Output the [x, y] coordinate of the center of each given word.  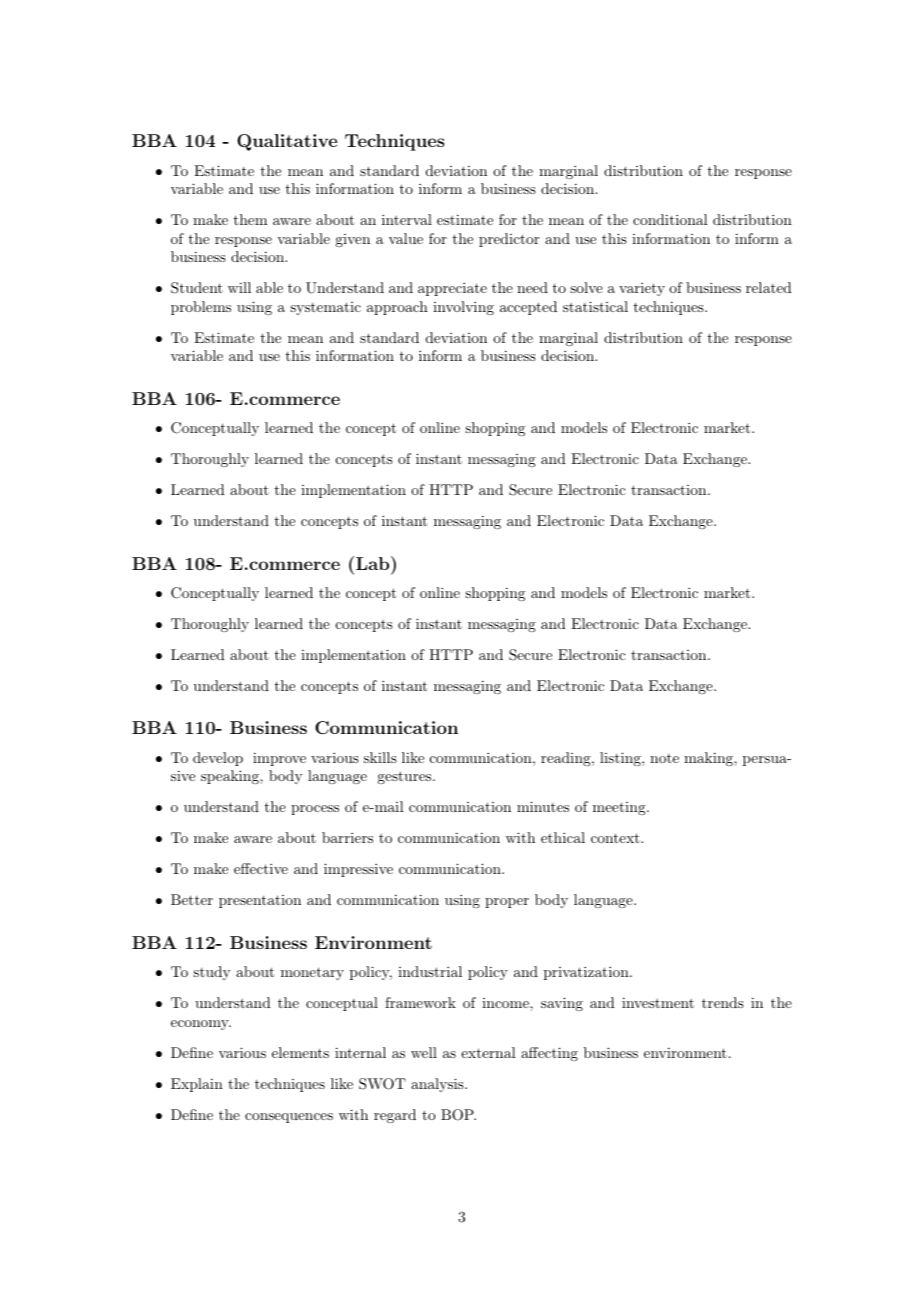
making [709, 759]
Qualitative [287, 142]
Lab [372, 563]
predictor [509, 240]
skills [380, 757]
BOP [458, 1115]
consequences [289, 1118]
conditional [670, 219]
